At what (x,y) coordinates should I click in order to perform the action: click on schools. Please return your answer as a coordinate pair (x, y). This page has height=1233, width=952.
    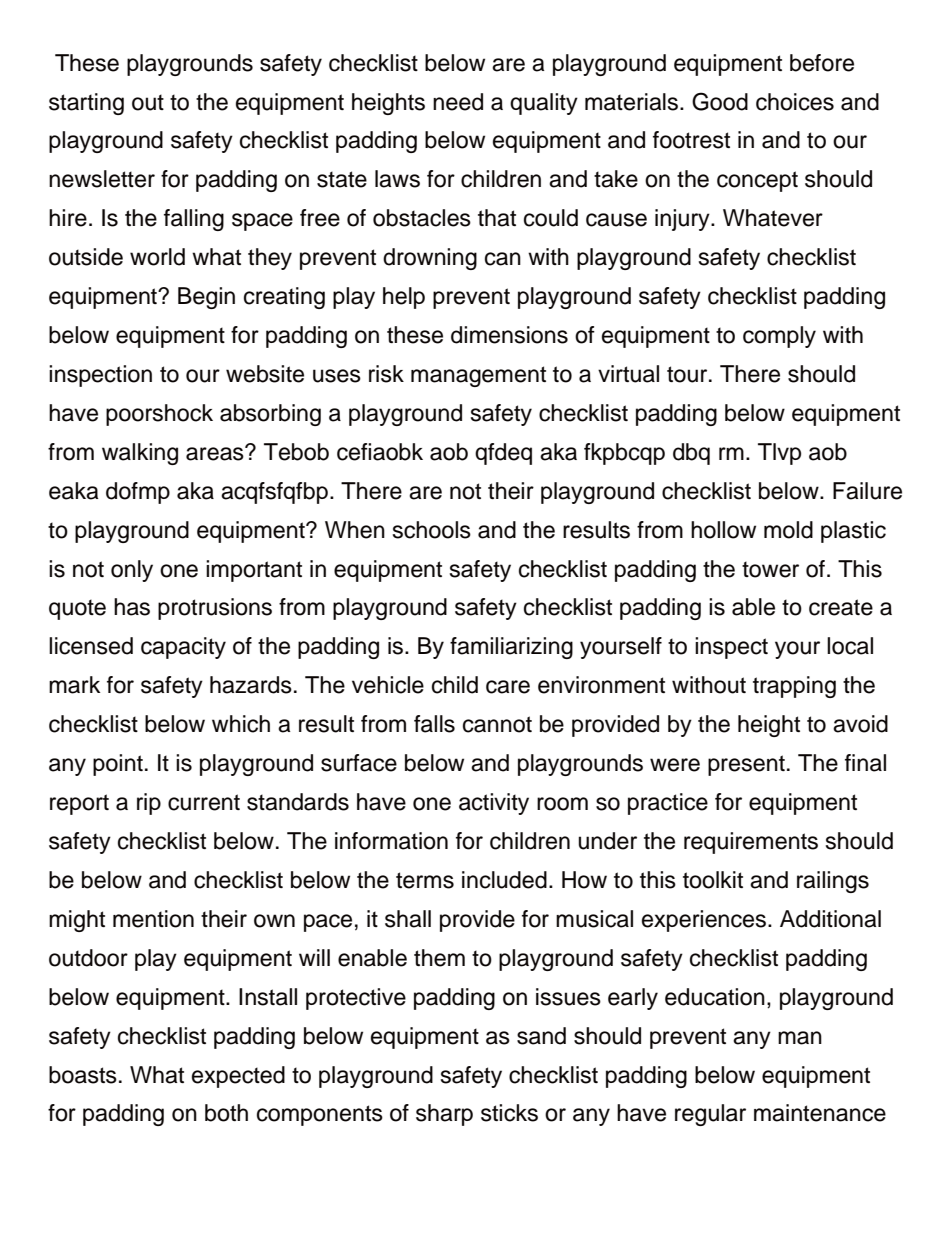
    Looking at the image, I should click on (432, 530).
